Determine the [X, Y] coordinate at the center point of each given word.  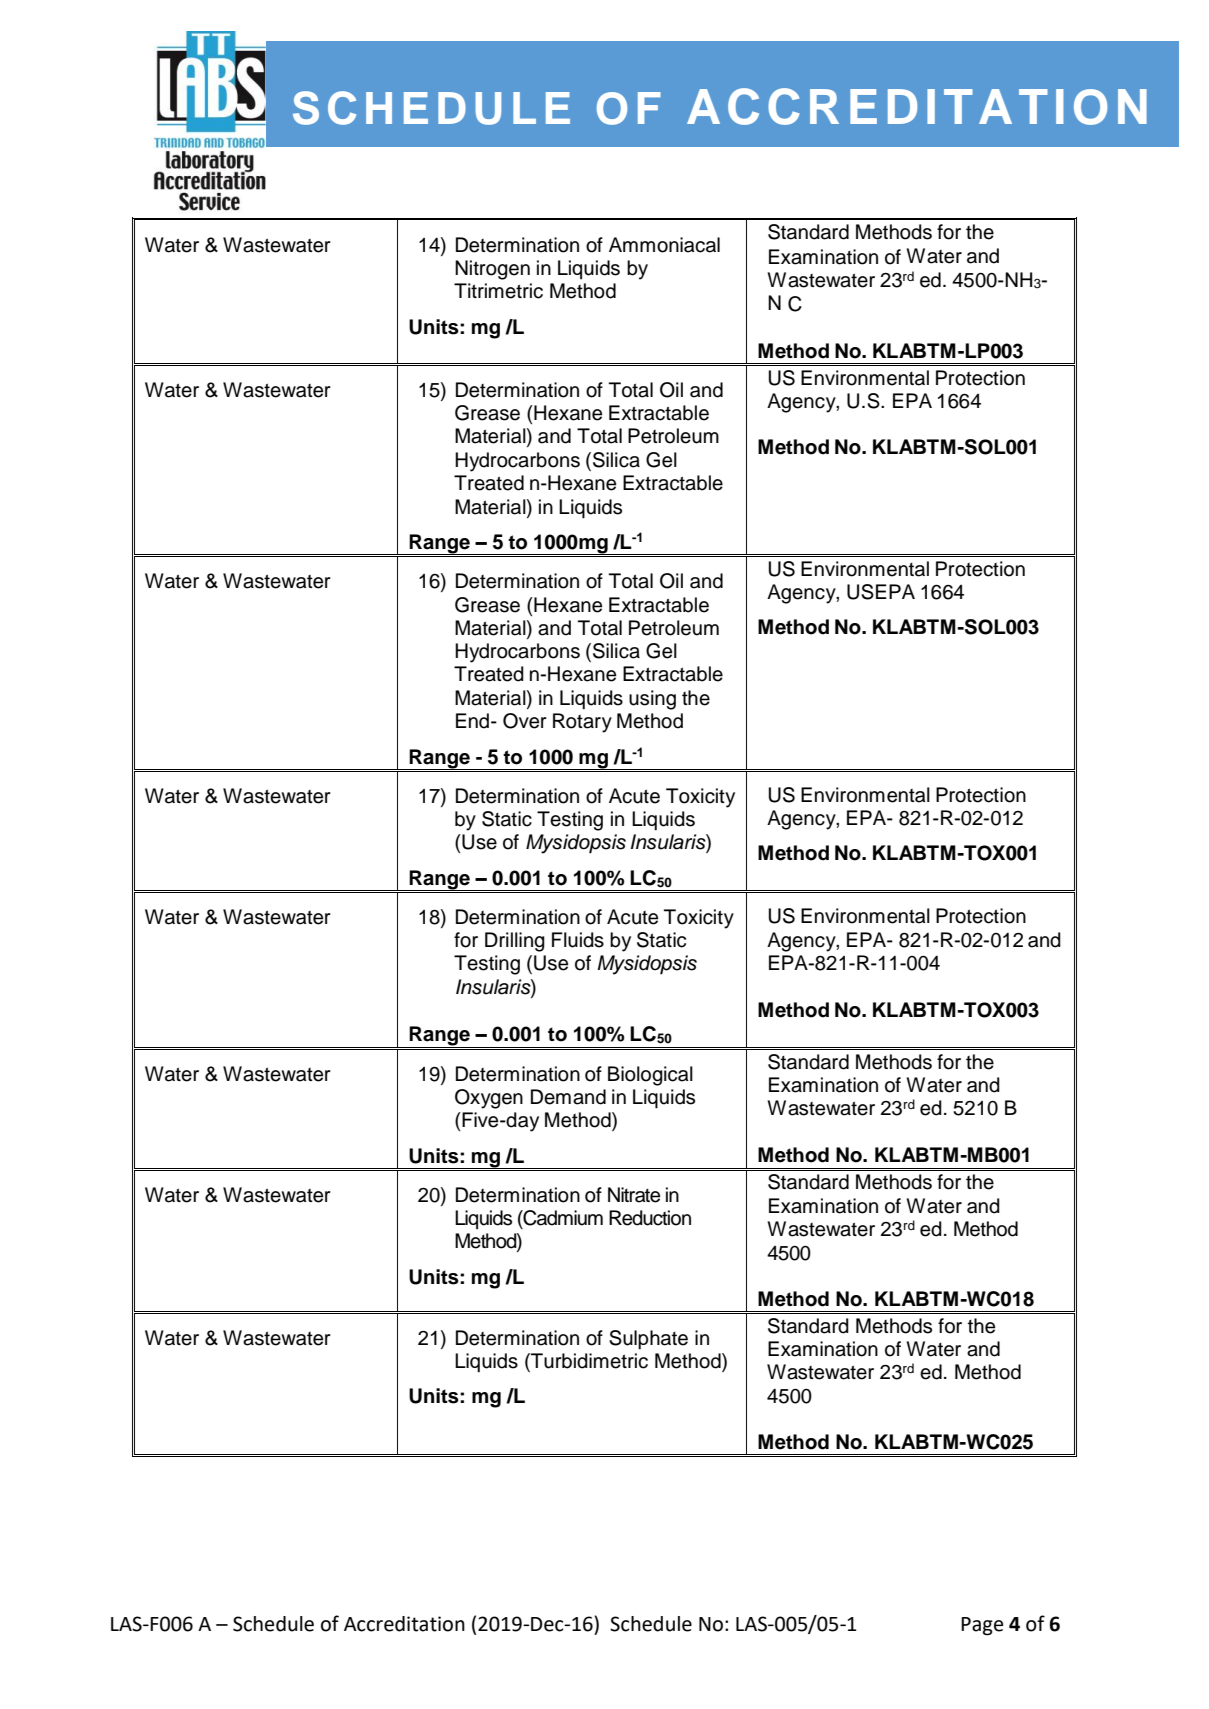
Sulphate [648, 1340]
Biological [650, 1076]
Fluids [578, 940]
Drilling [515, 942]
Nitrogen [492, 270]
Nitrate [634, 1195]
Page [982, 1626]
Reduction [650, 1218]
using [652, 700]
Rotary [582, 723]
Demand [568, 1097]
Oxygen [489, 1099]
